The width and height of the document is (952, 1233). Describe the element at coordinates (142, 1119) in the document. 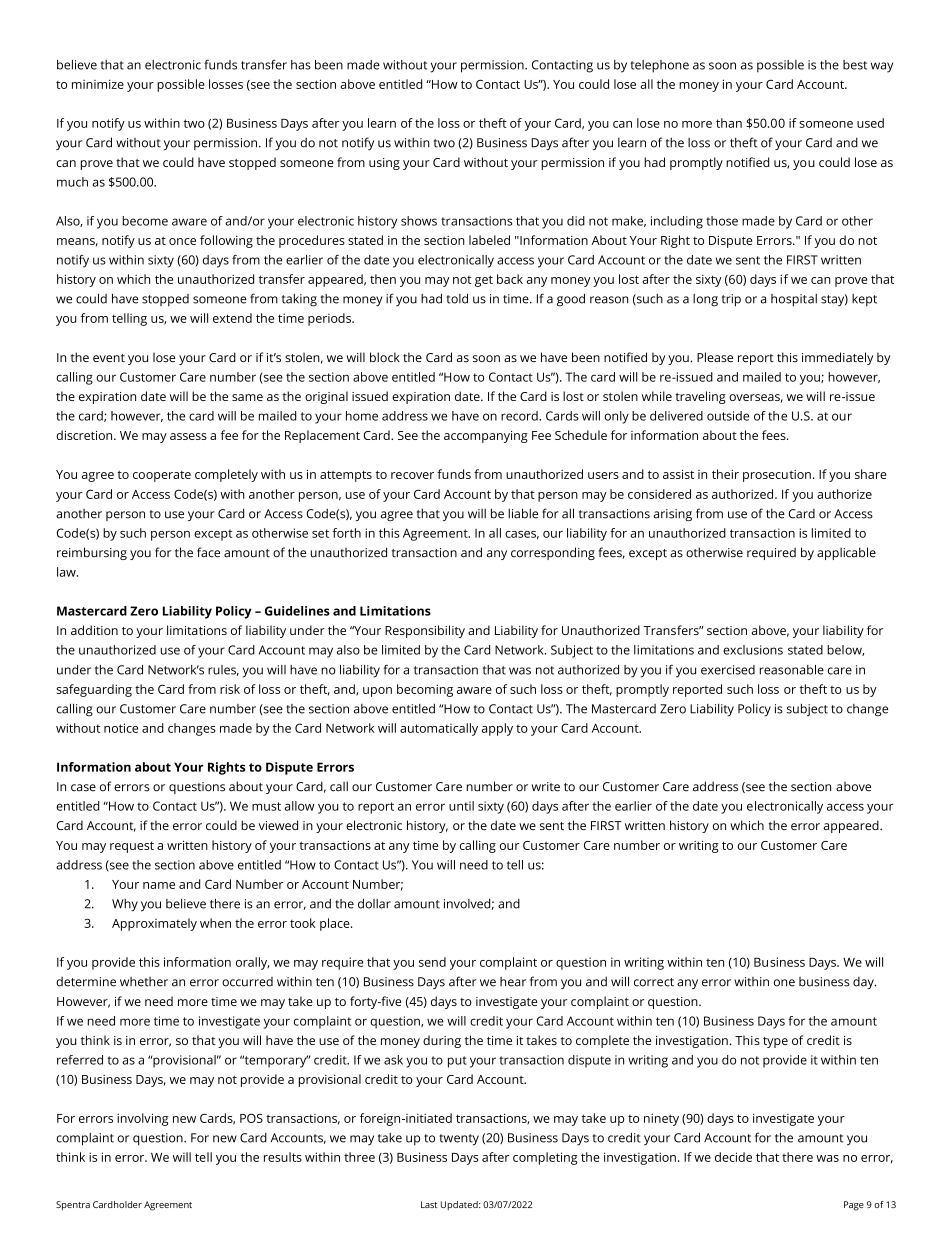

I see `involving` at that location.
